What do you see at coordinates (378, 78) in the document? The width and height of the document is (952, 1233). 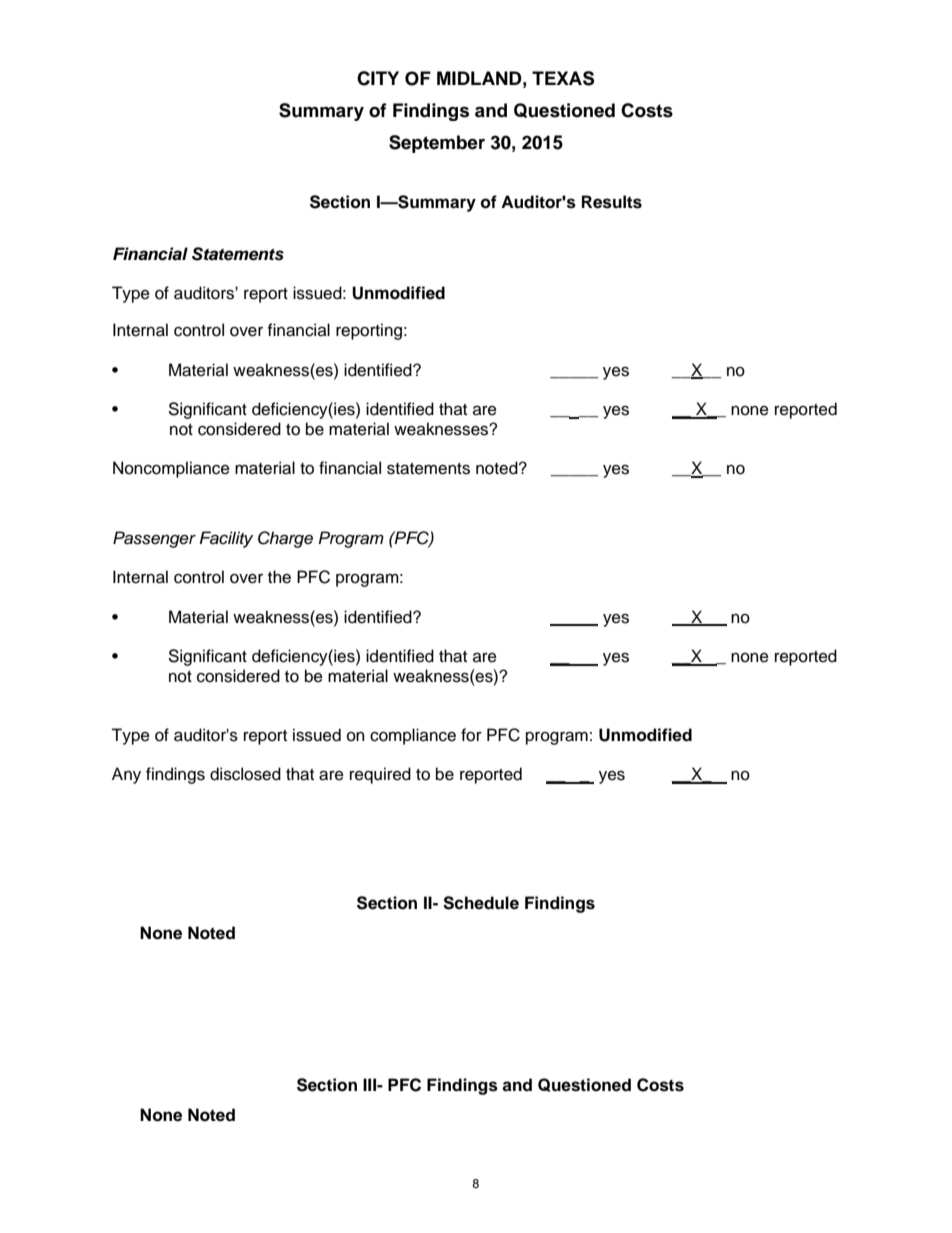 I see `CITY` at bounding box center [378, 78].
